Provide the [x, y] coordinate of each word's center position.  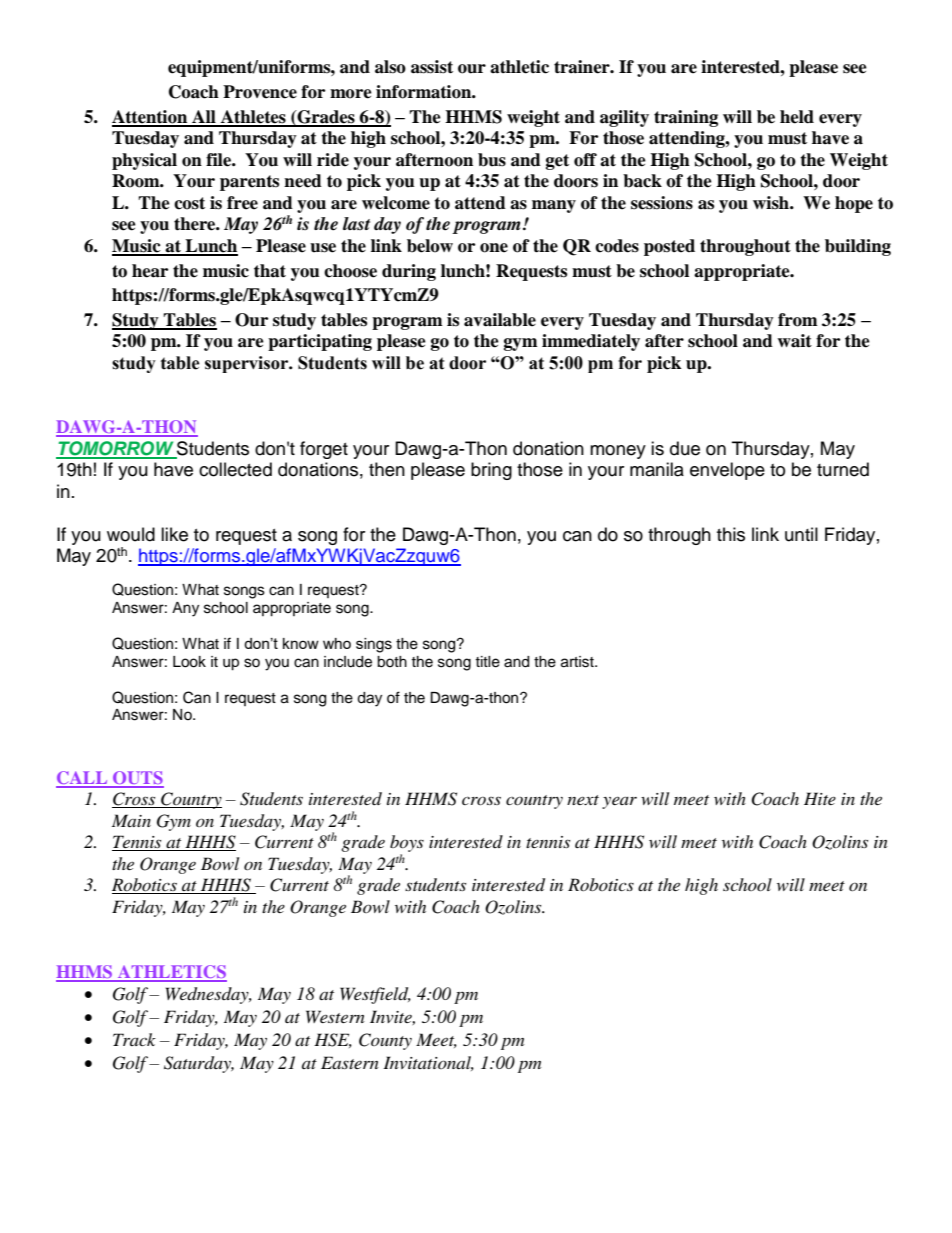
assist [432, 67]
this [731, 534]
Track [134, 1039]
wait [794, 341]
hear [150, 271]
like [174, 534]
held [797, 117]
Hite [820, 798]
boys [407, 845]
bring [491, 471]
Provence [260, 92]
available [500, 320]
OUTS [137, 779]
